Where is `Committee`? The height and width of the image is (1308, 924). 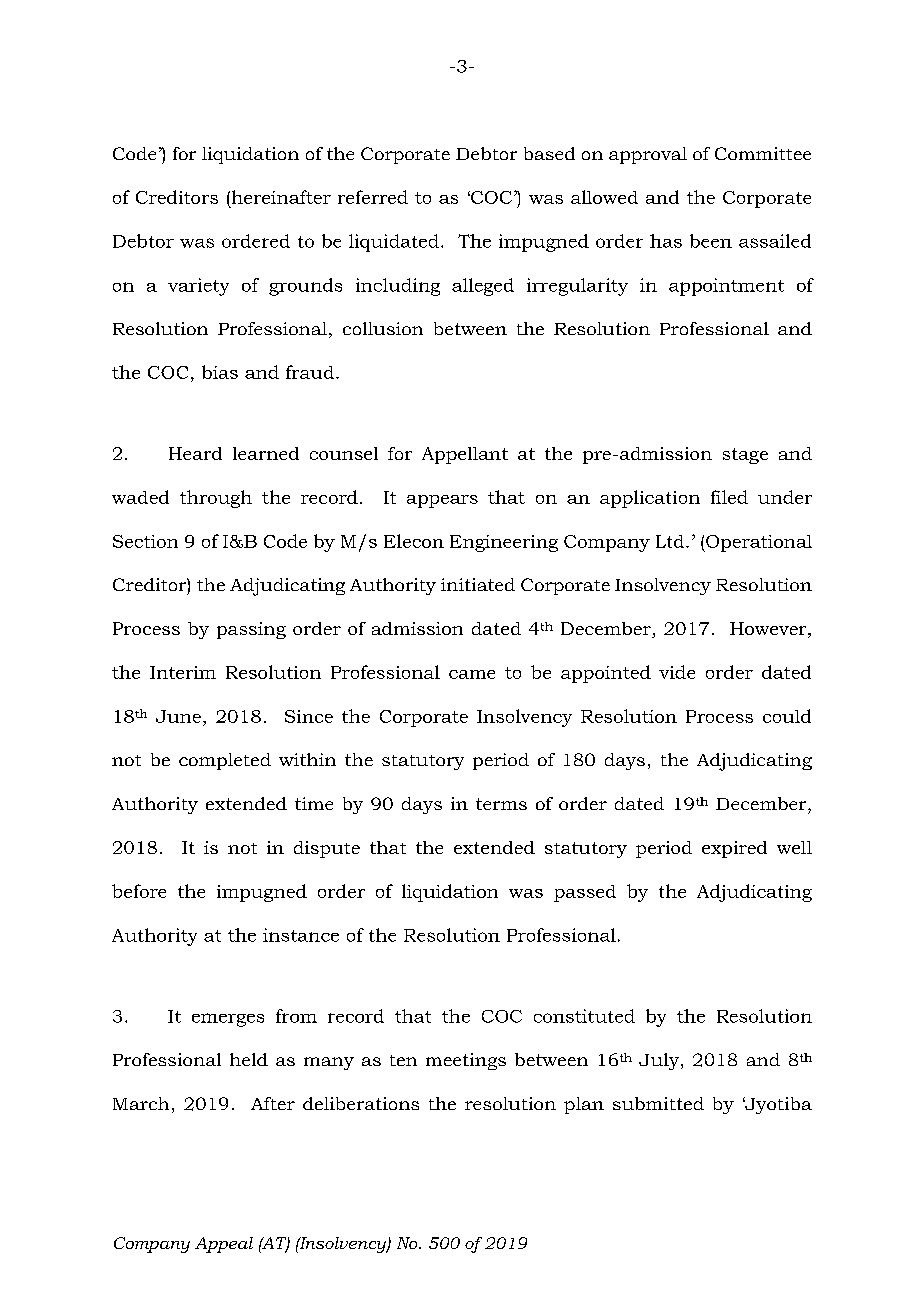
Committee is located at coordinates (763, 153).
